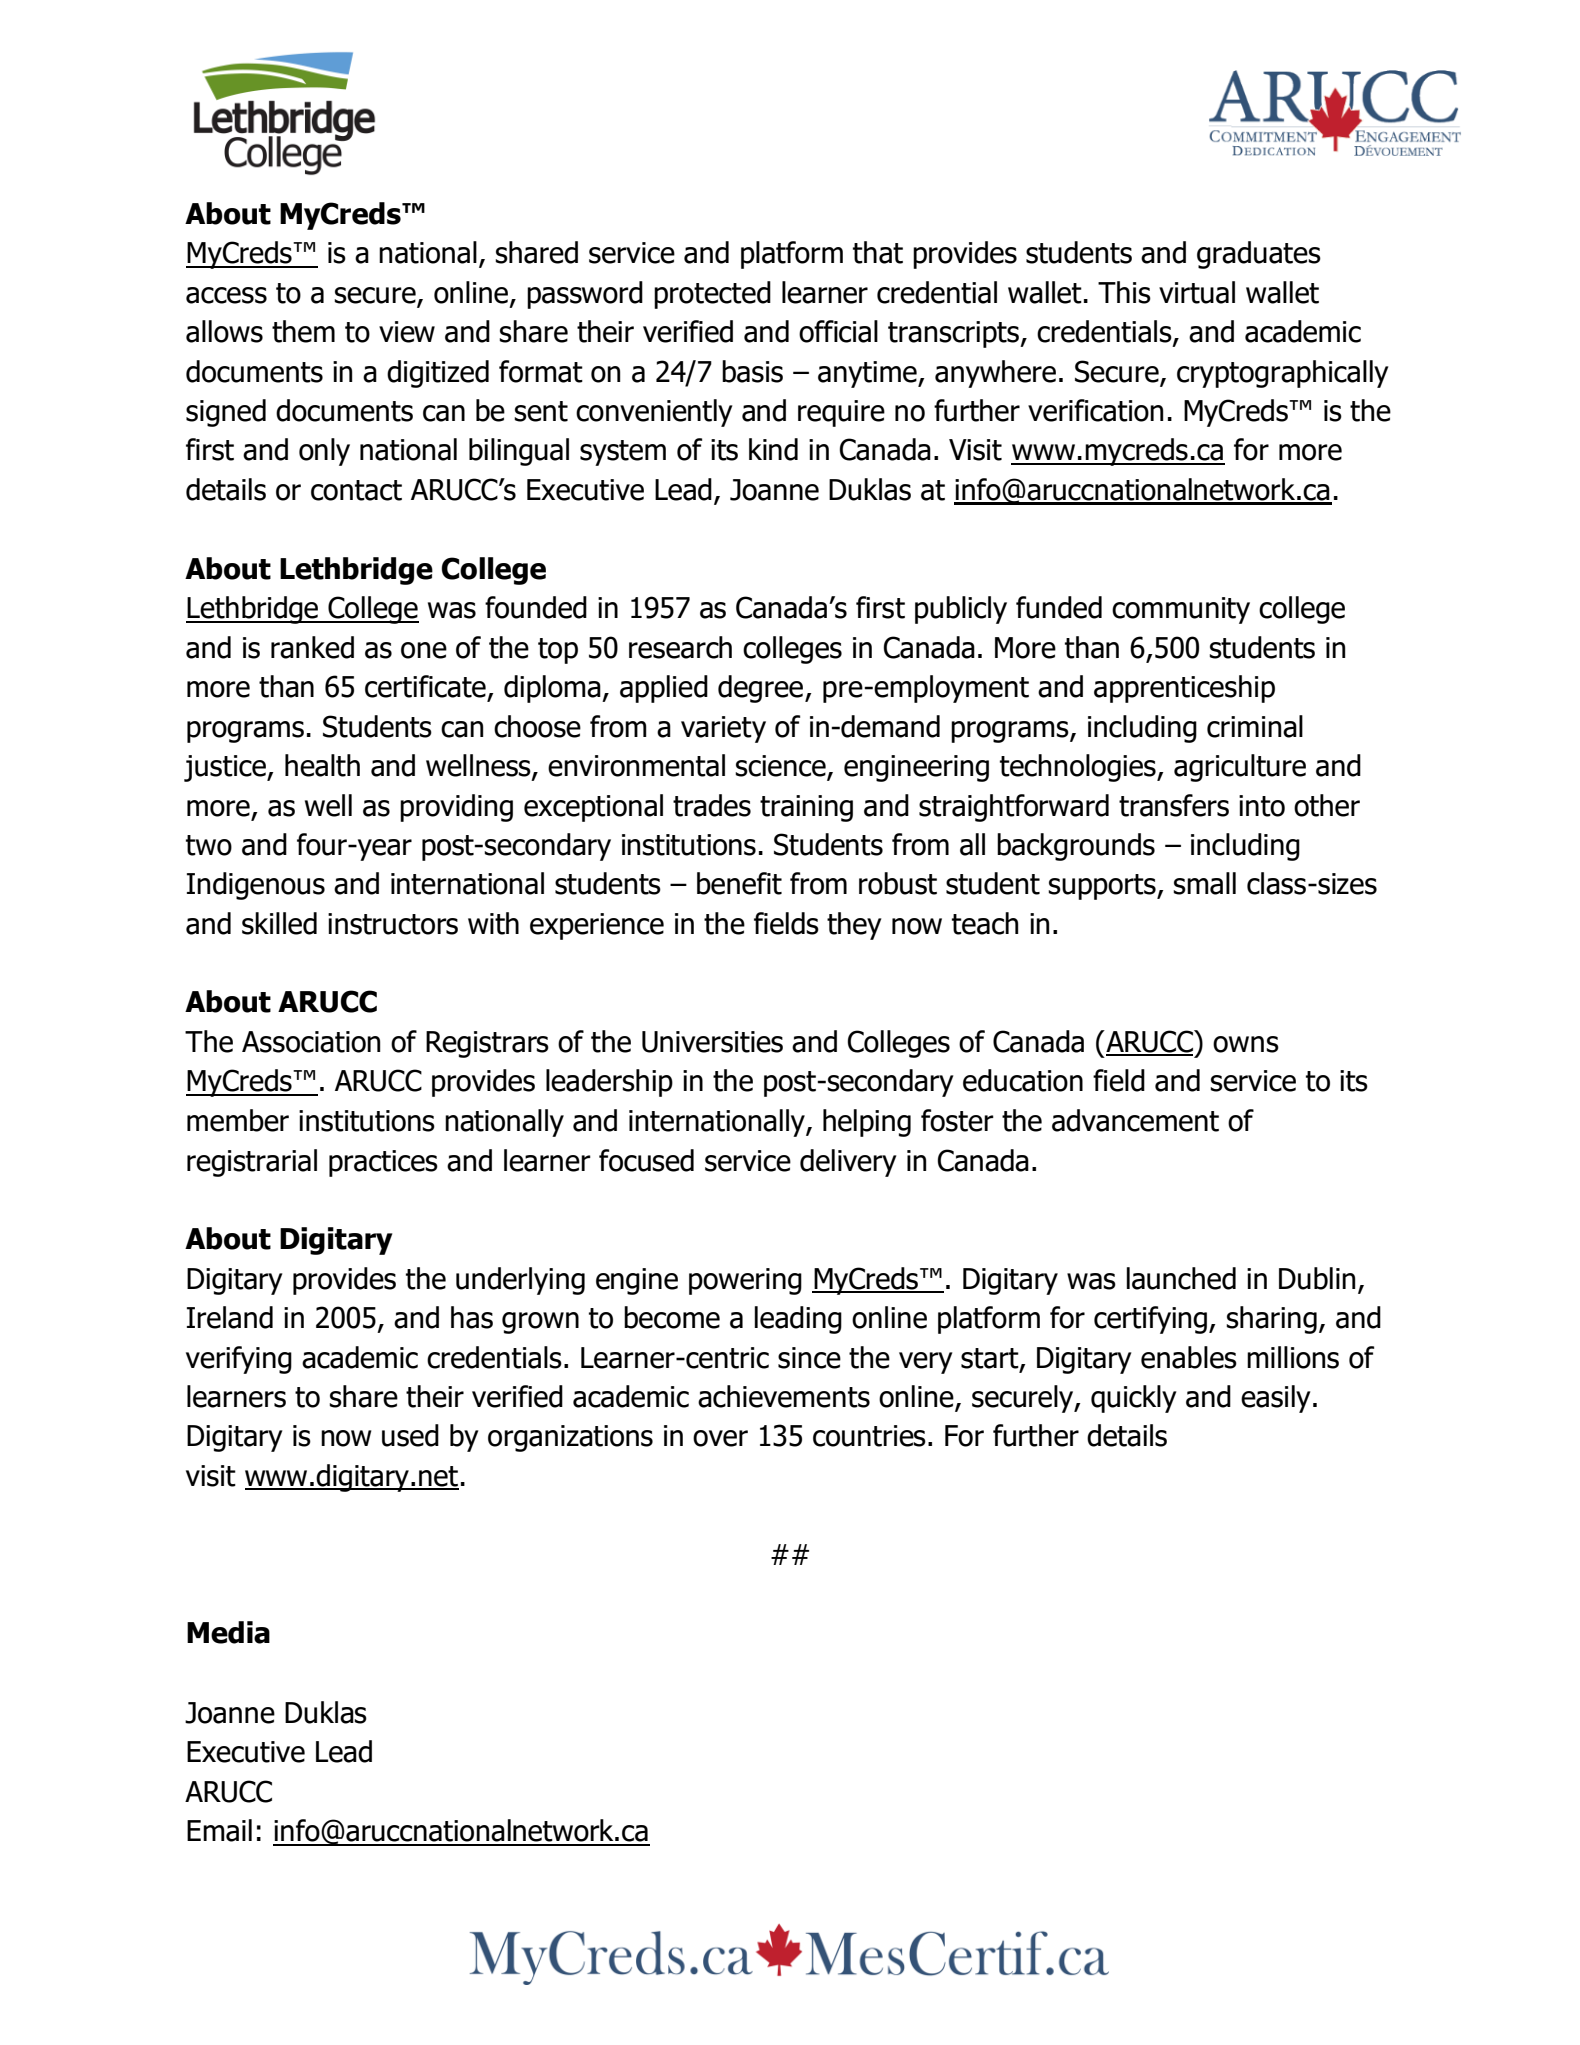  I want to click on quickly, so click(1134, 1399).
